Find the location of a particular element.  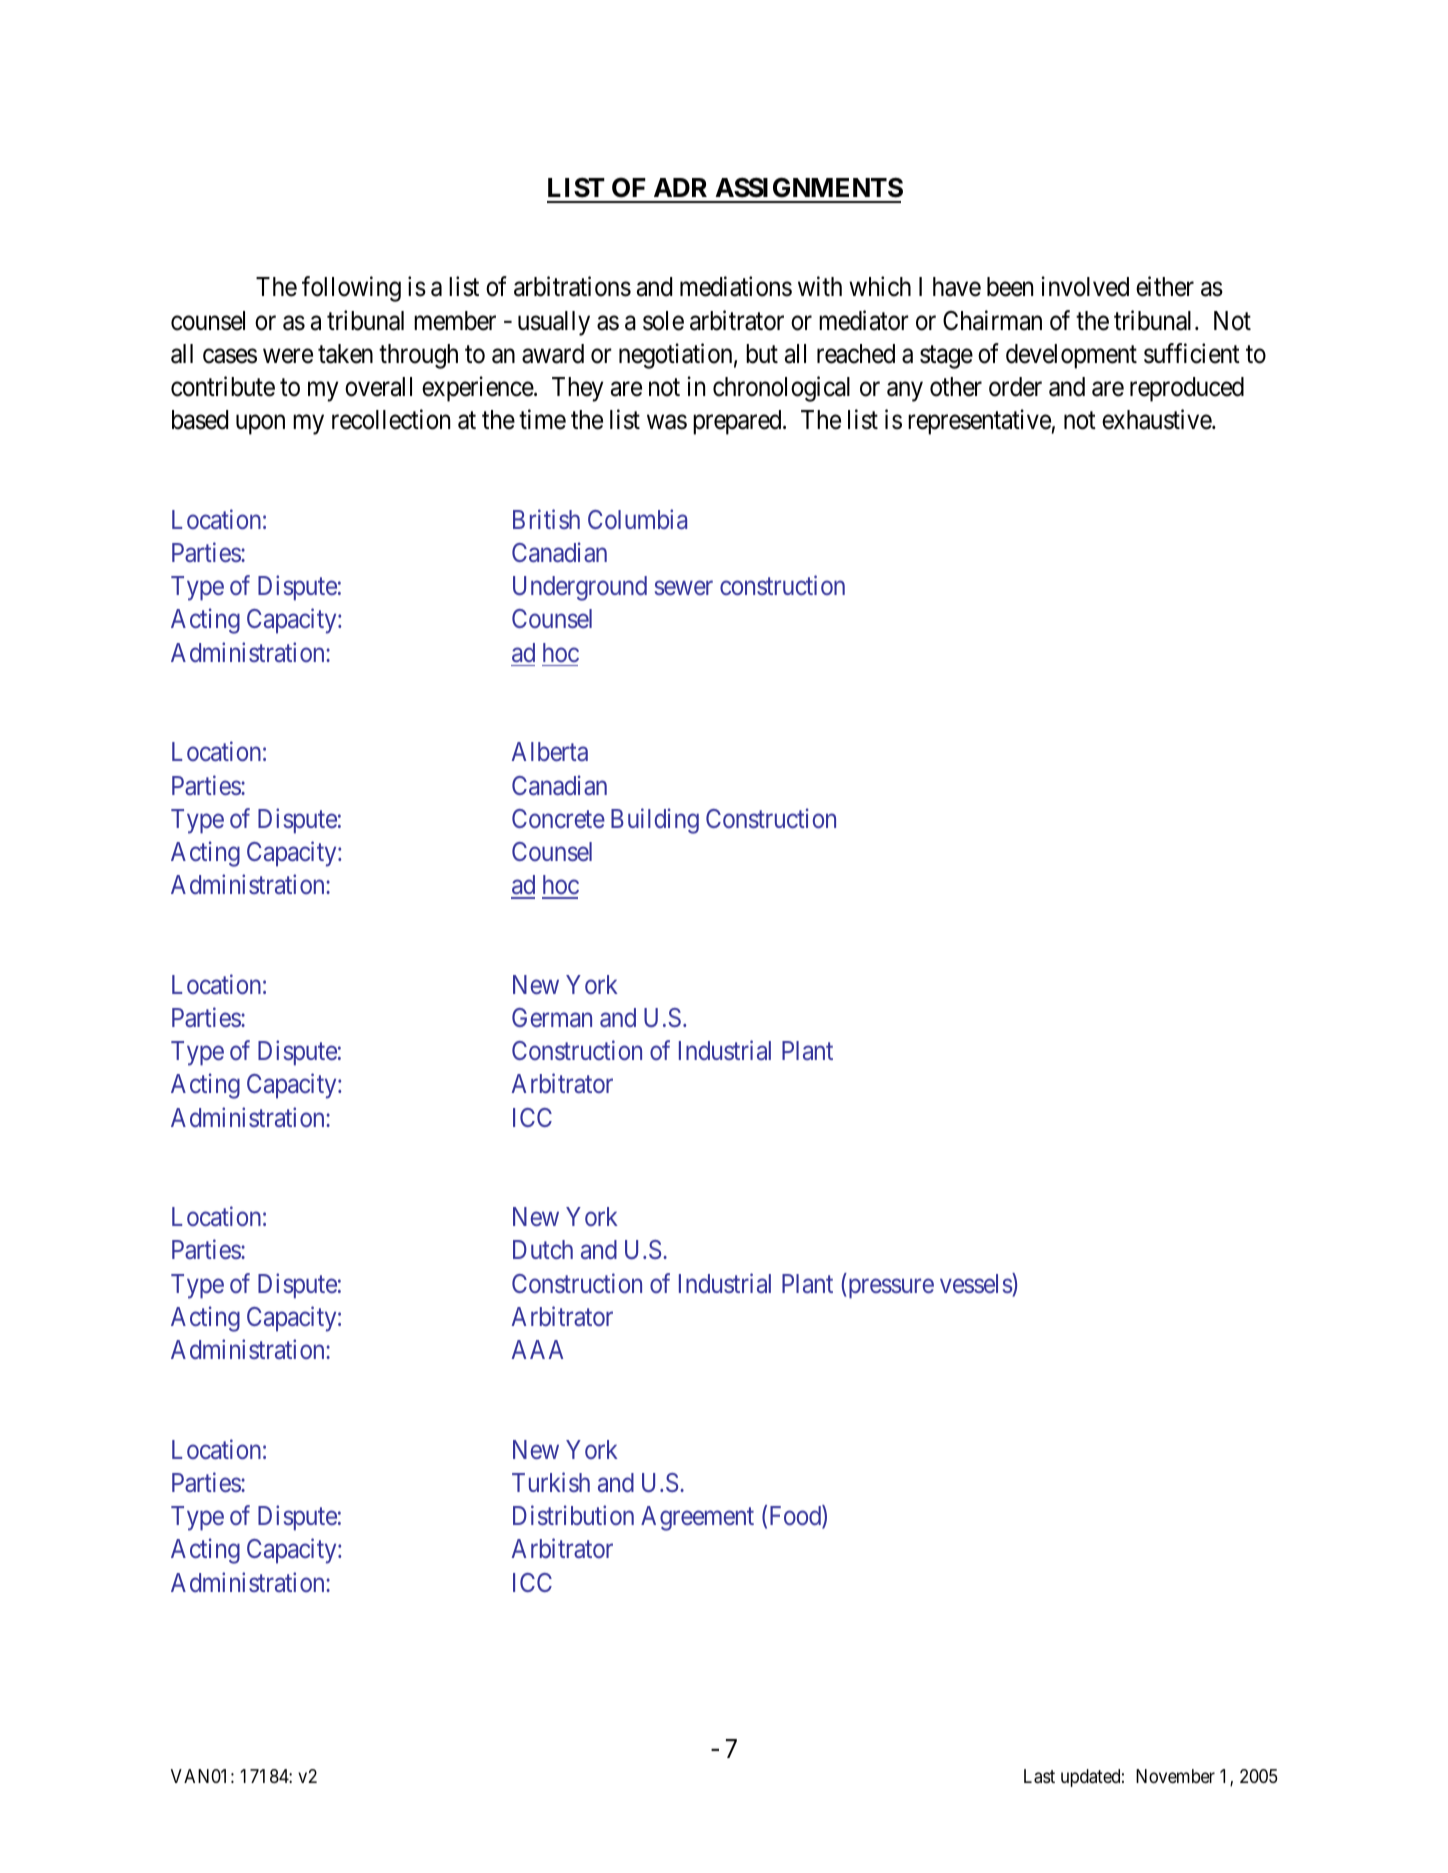

upon is located at coordinates (260, 425).
